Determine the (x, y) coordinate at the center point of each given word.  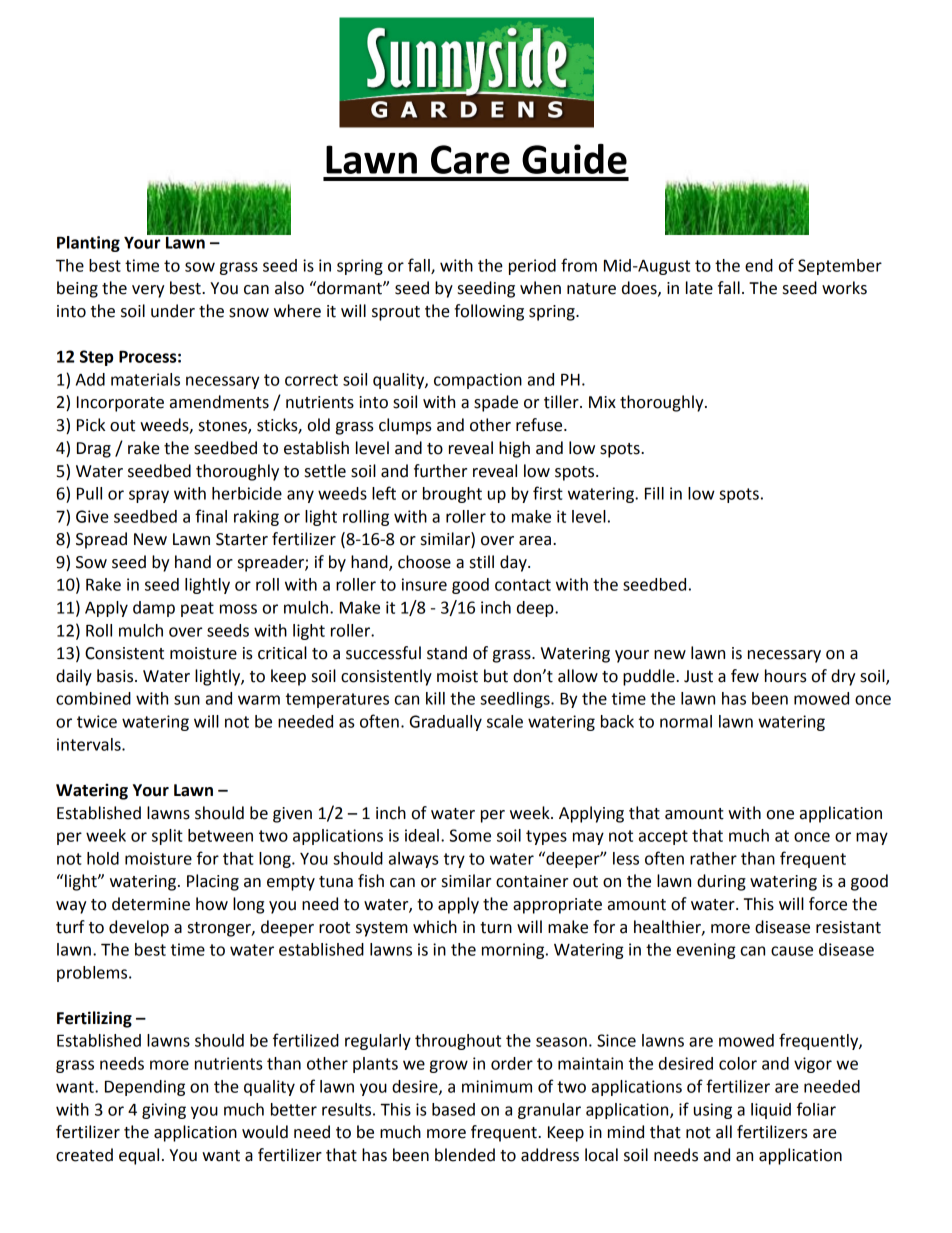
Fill (654, 493)
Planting (88, 244)
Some (470, 835)
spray (149, 496)
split (167, 837)
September (840, 267)
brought (452, 495)
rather (713, 858)
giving (164, 1111)
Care (470, 159)
